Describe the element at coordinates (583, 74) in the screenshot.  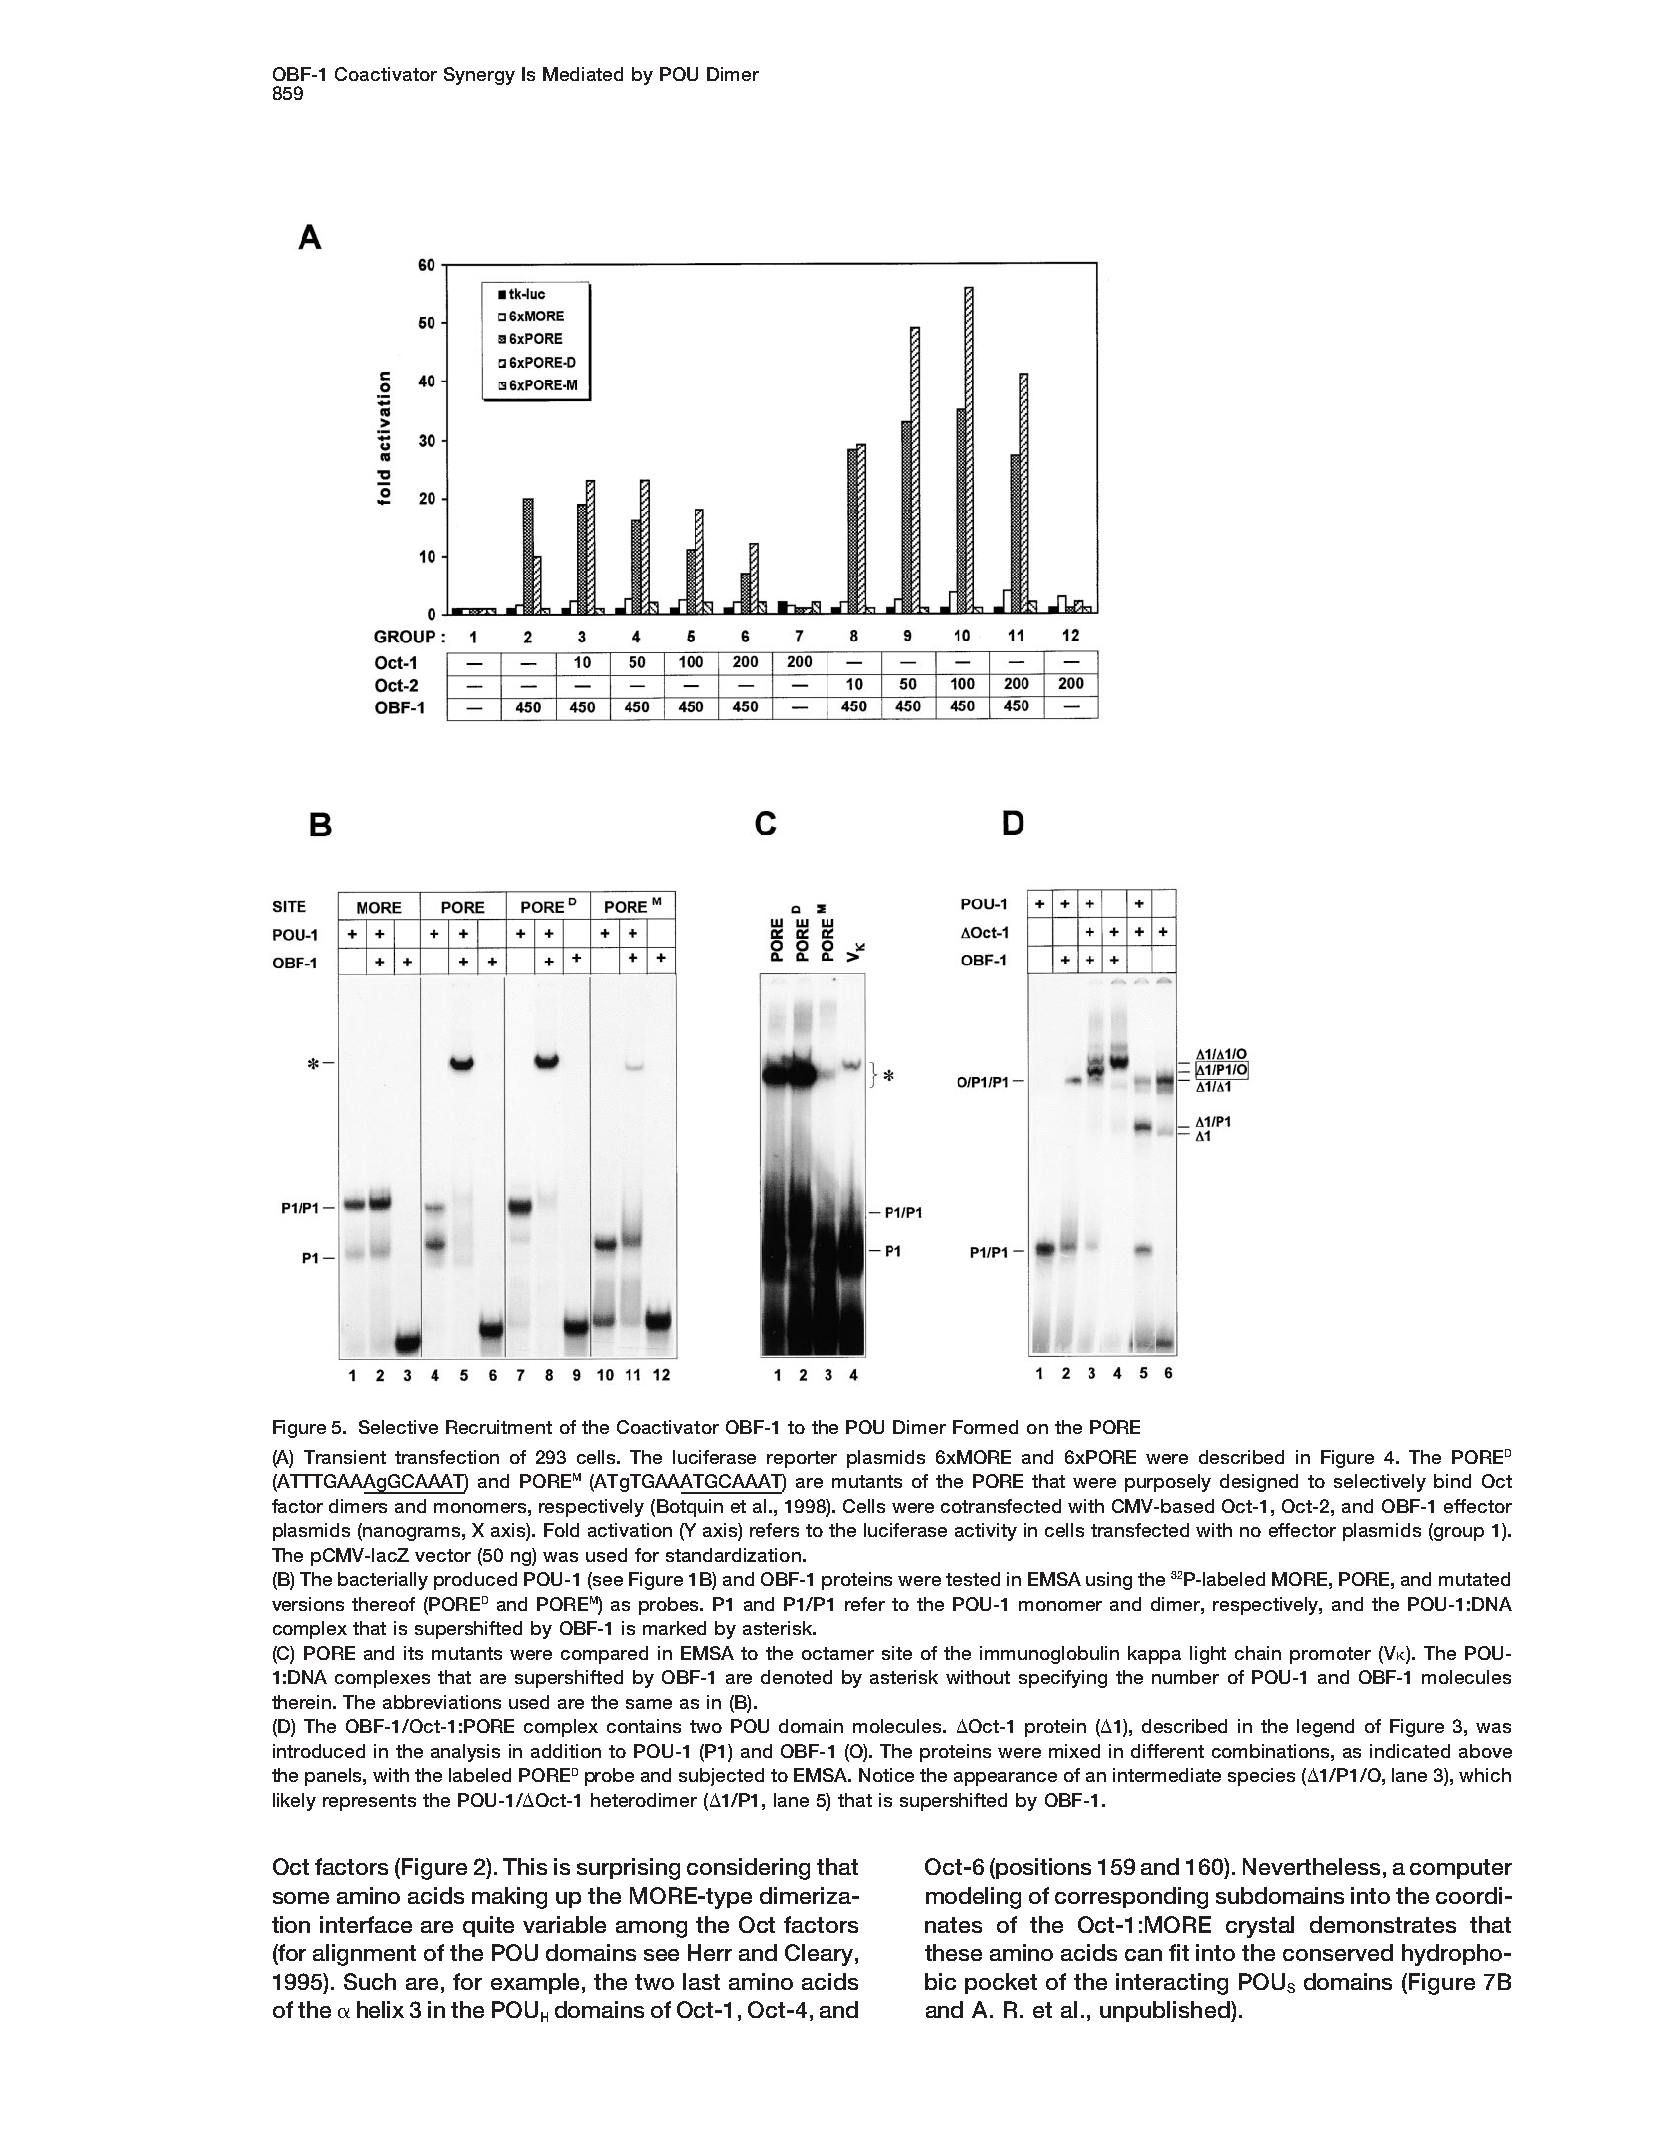
I see `Mediated` at that location.
